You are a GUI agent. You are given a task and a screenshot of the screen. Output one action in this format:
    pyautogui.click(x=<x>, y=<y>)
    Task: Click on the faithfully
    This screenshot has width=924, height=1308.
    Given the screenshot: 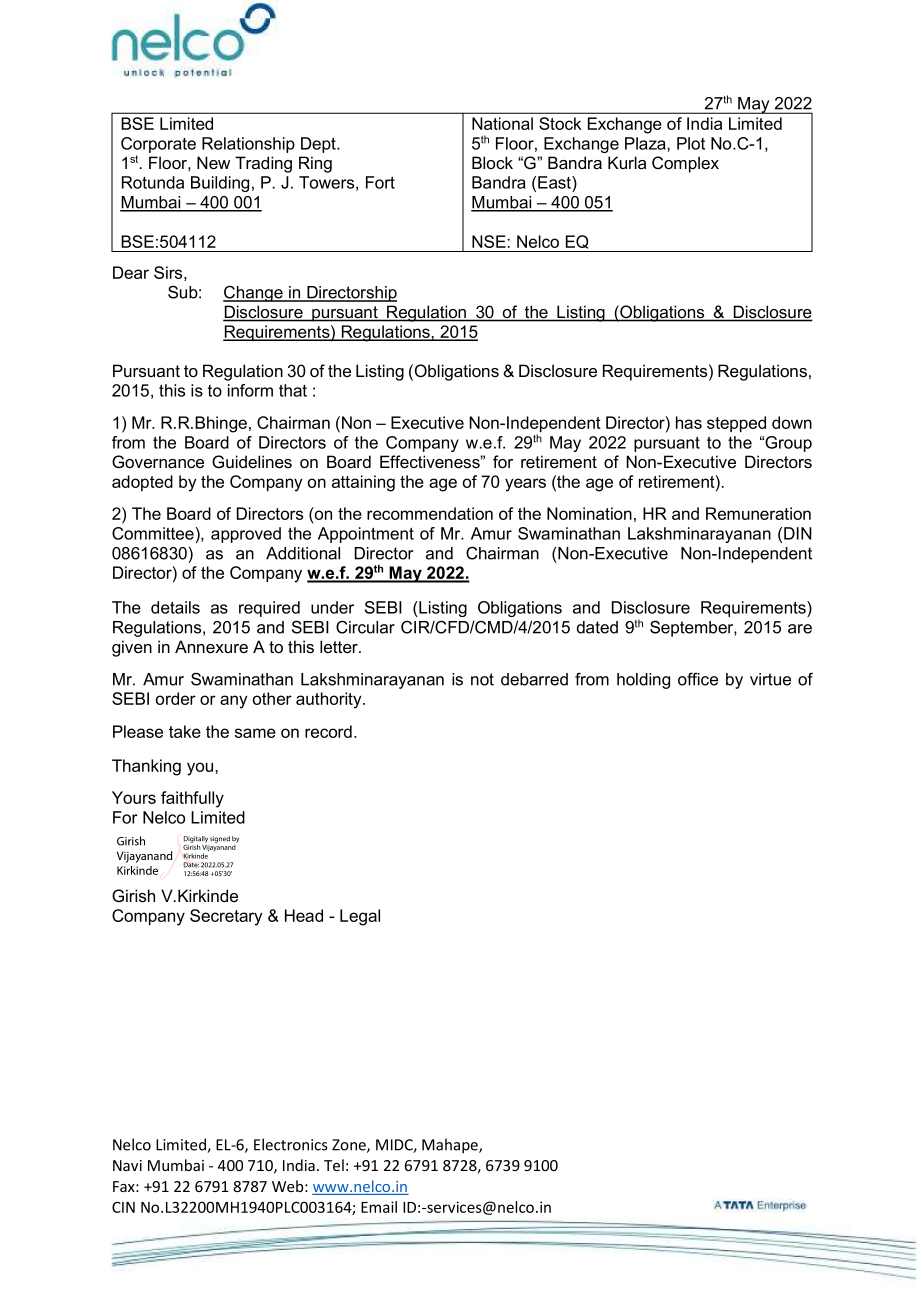 What is the action you would take?
    pyautogui.click(x=192, y=799)
